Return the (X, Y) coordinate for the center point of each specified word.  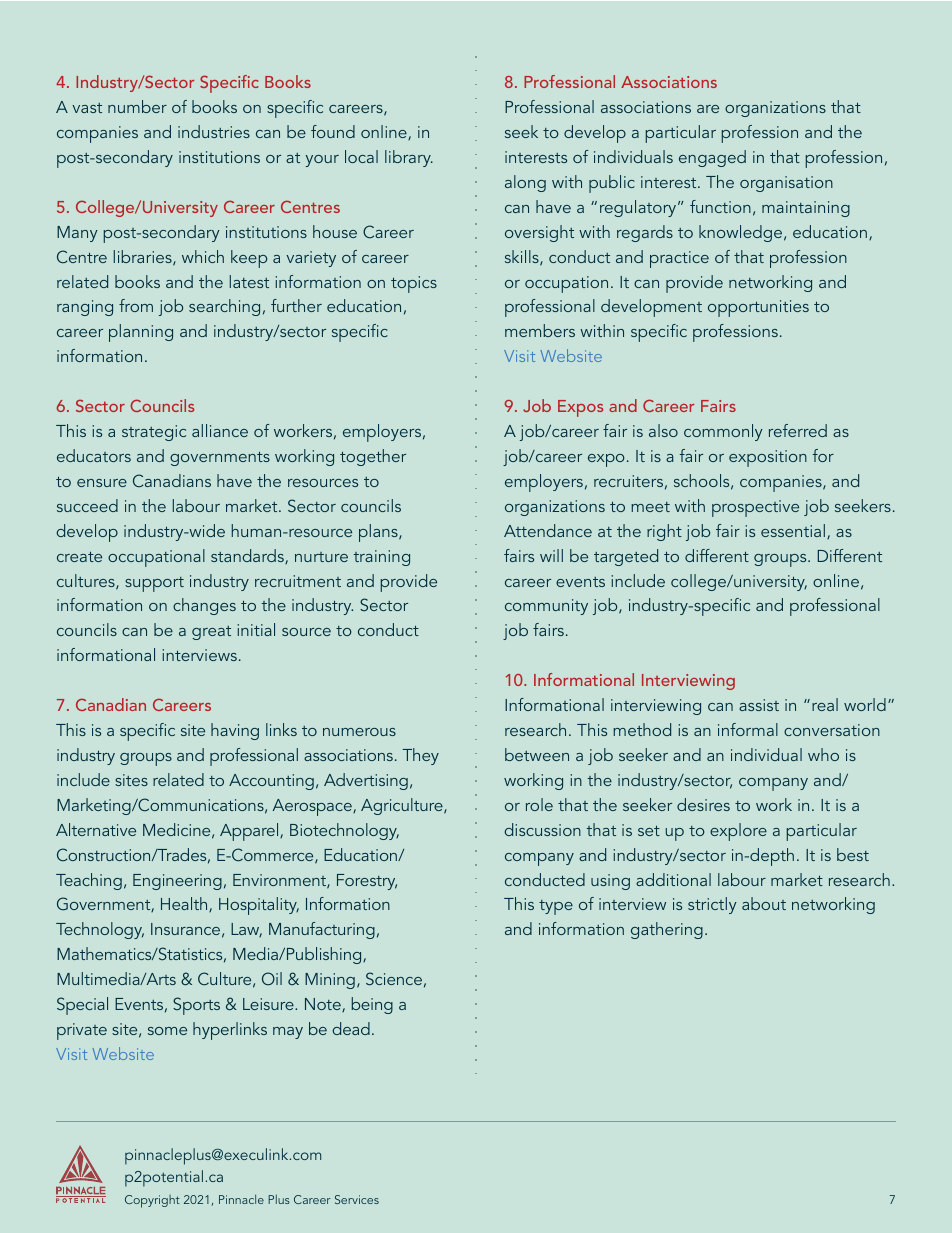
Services (357, 1199)
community (546, 607)
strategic (154, 433)
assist (759, 705)
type (556, 907)
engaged (712, 158)
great (211, 633)
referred (798, 430)
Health (185, 904)
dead (351, 1028)
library (409, 158)
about (764, 903)
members (540, 330)
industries (214, 131)
